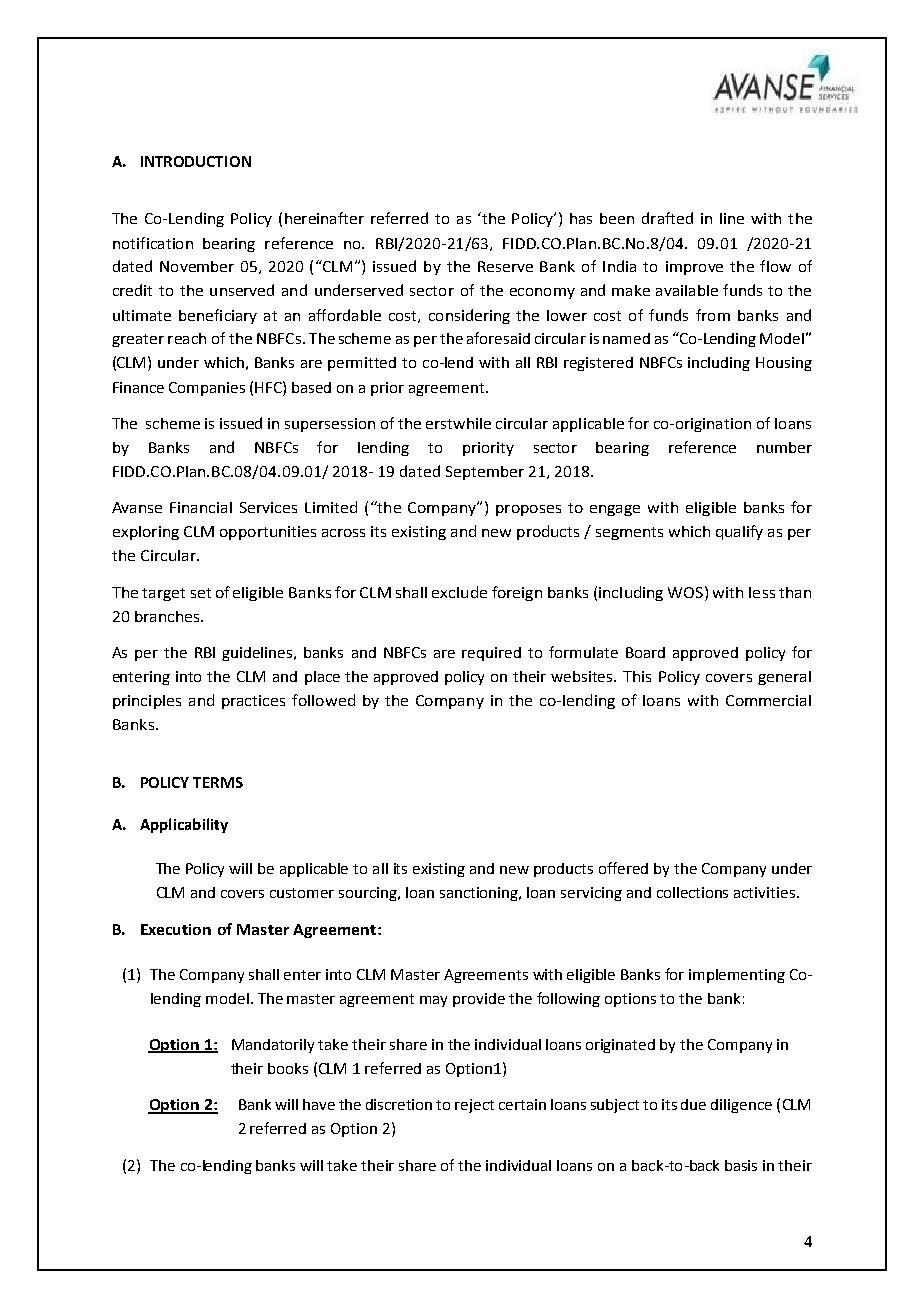 The image size is (924, 1308). I want to click on drafted, so click(667, 218).
